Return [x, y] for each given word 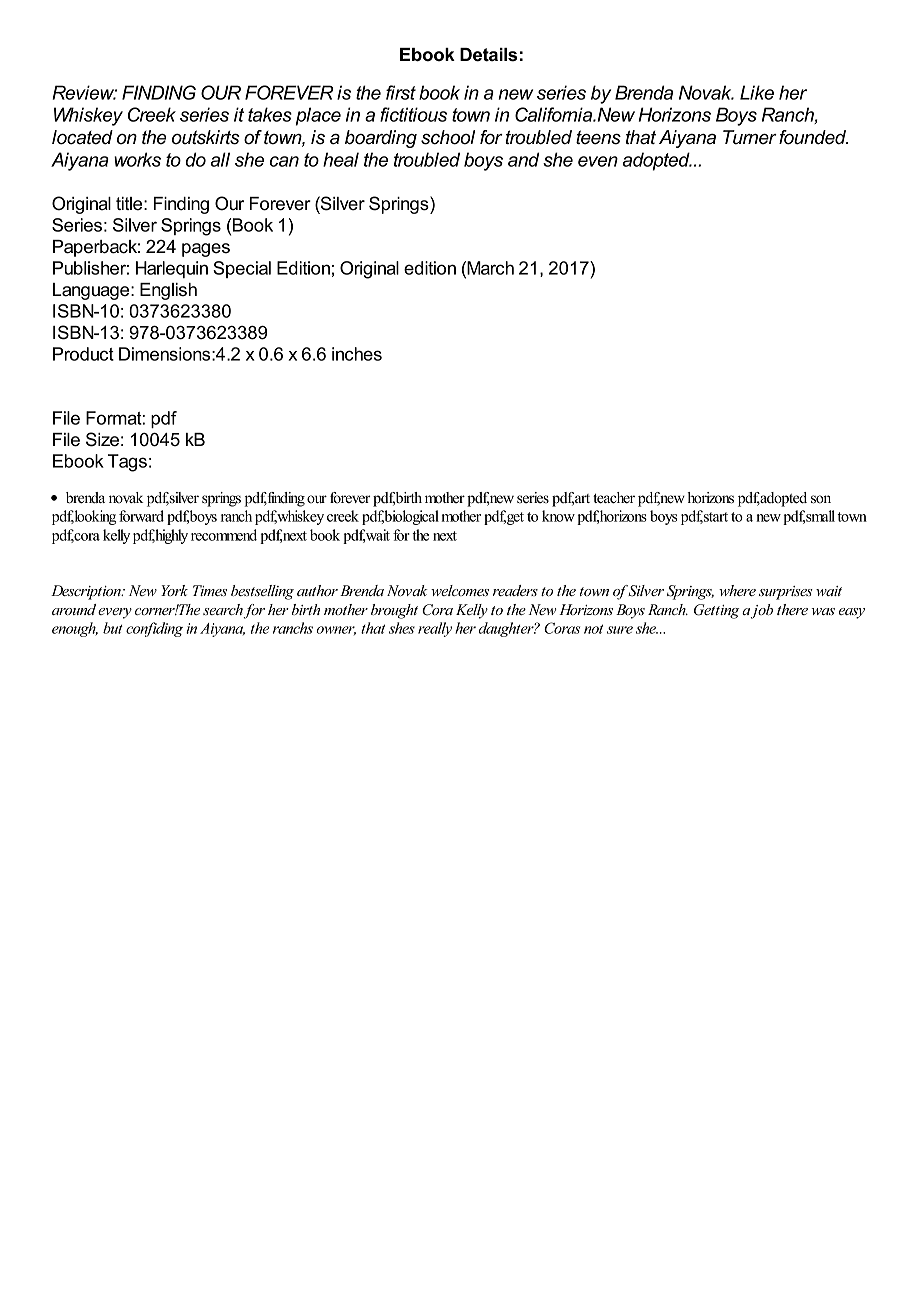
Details [488, 55]
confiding [154, 629]
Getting [716, 611]
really [435, 629]
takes [270, 114]
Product [83, 354]
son [821, 499]
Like [757, 92]
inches [357, 354]
